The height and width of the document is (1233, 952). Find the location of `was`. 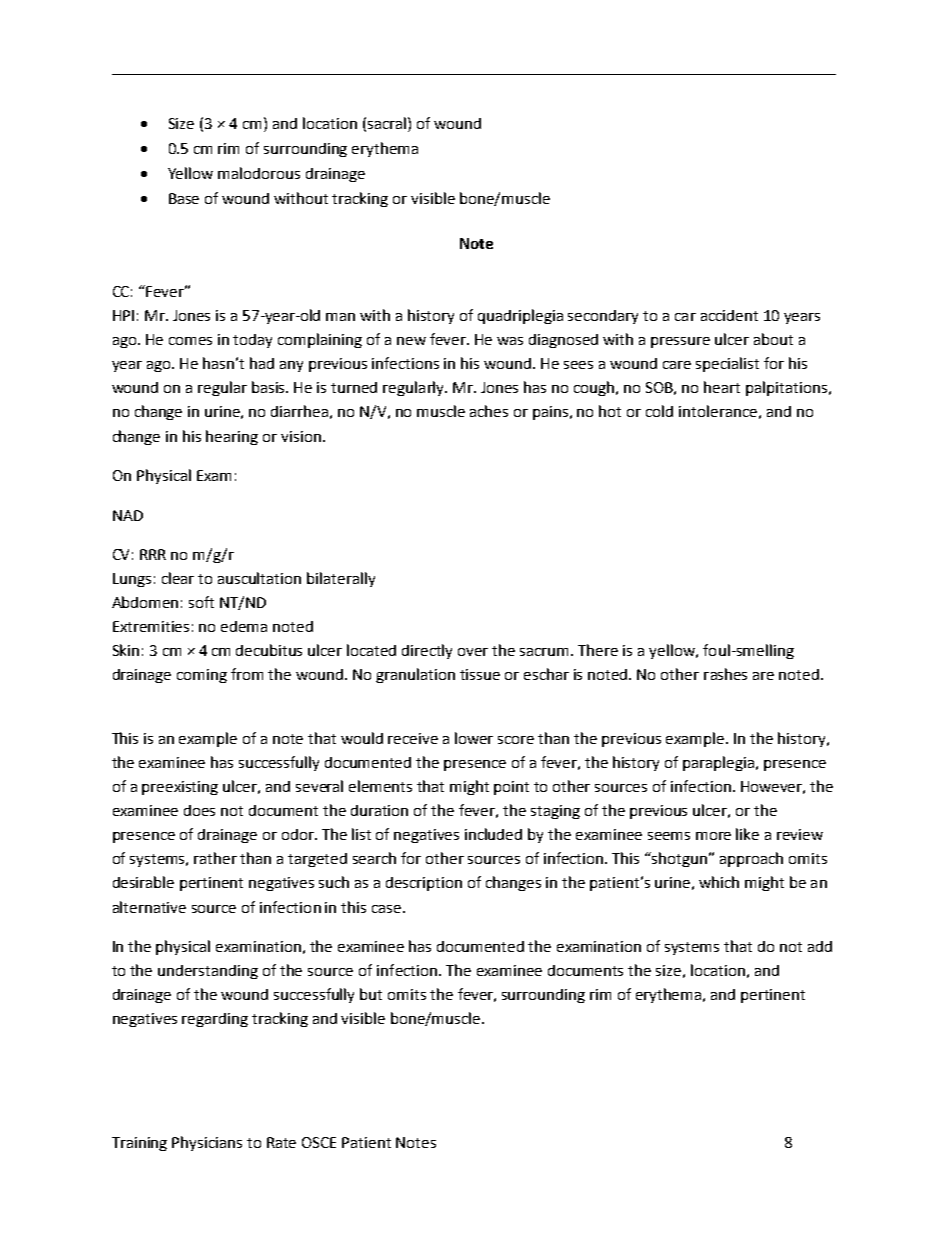

was is located at coordinates (510, 341).
